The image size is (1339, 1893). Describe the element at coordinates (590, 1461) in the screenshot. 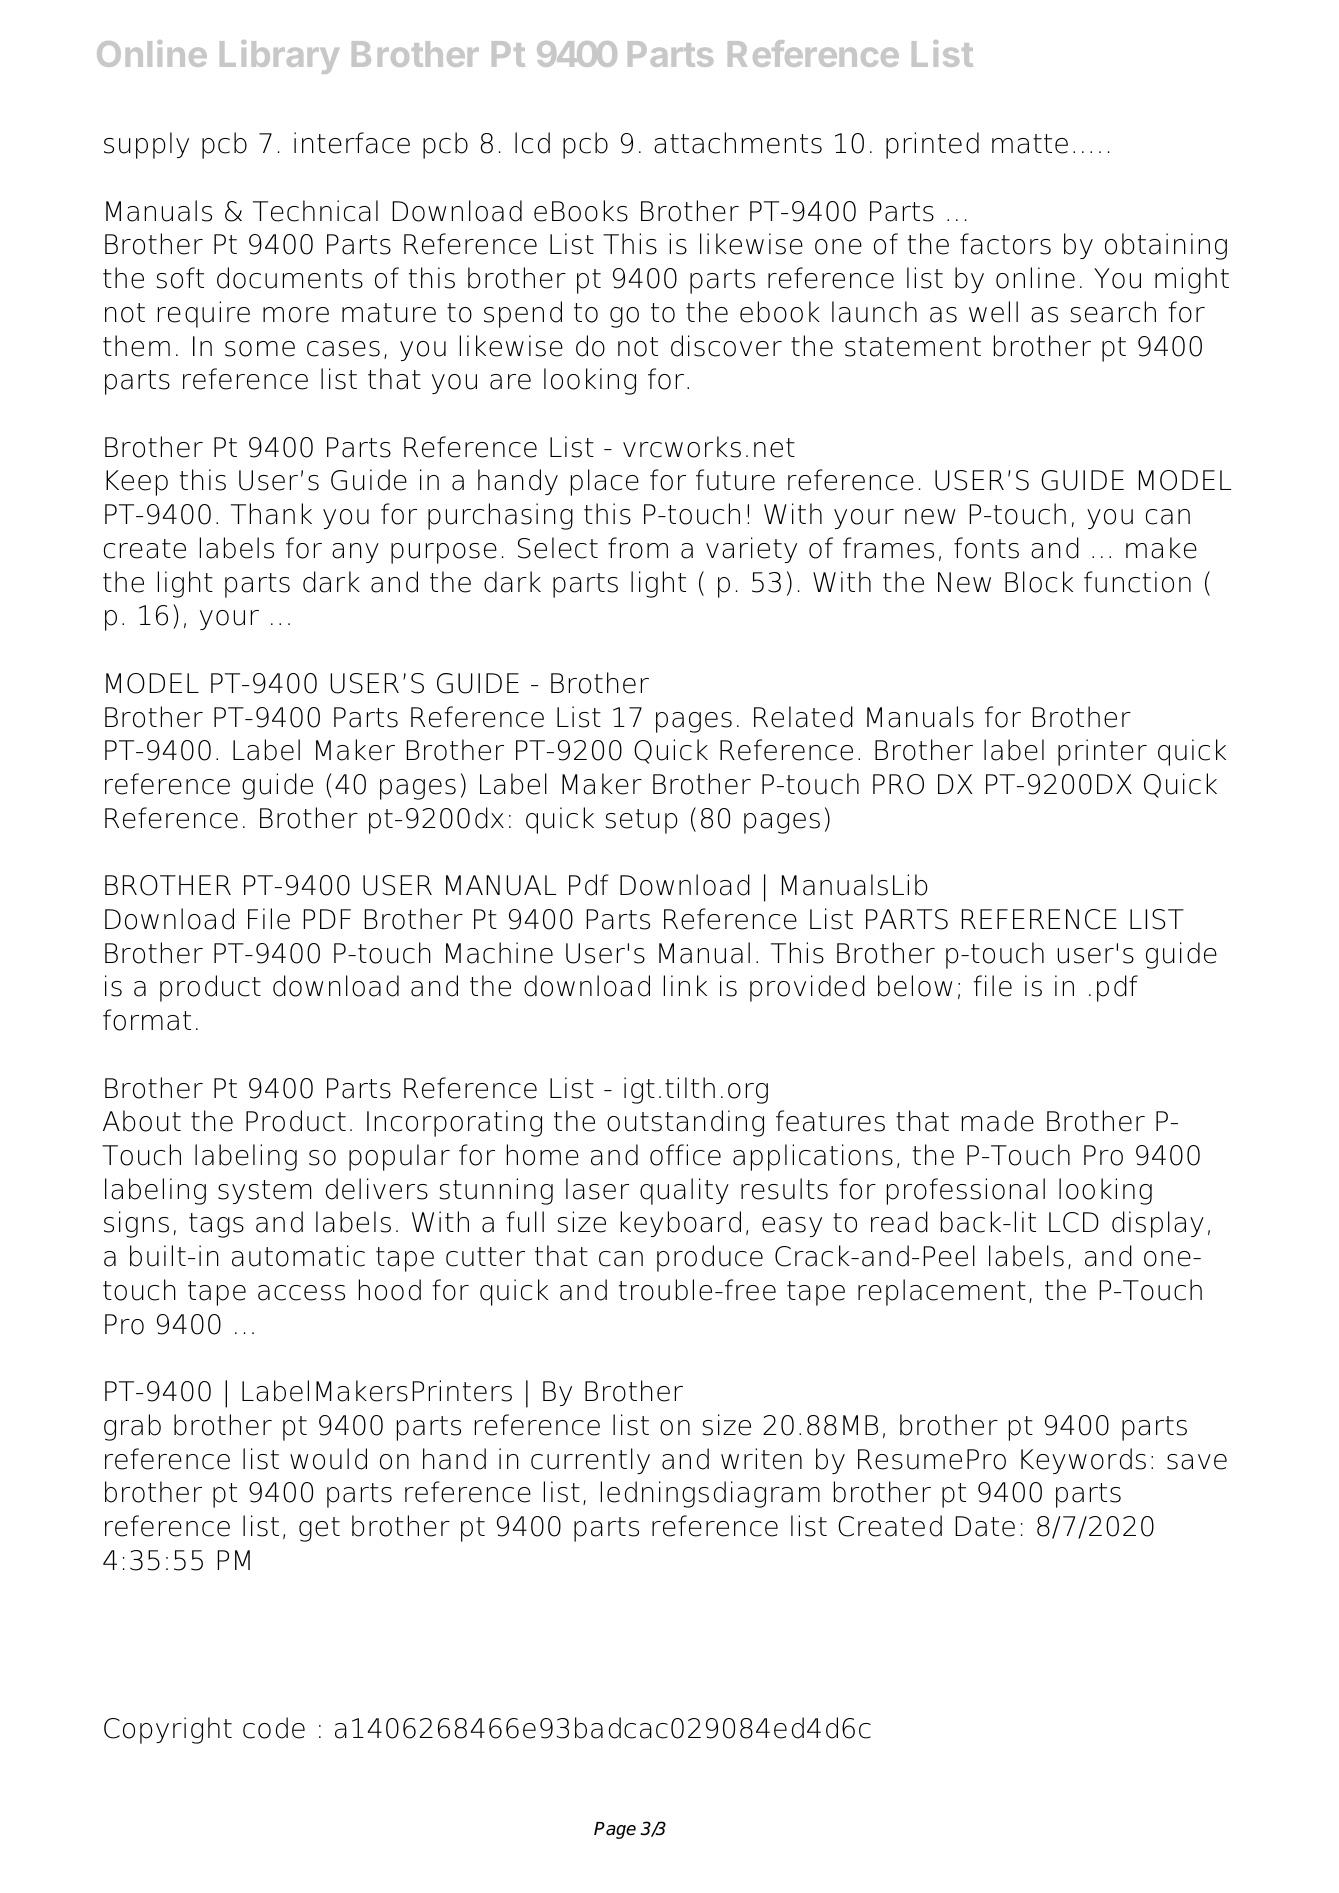

I see `currently` at that location.
